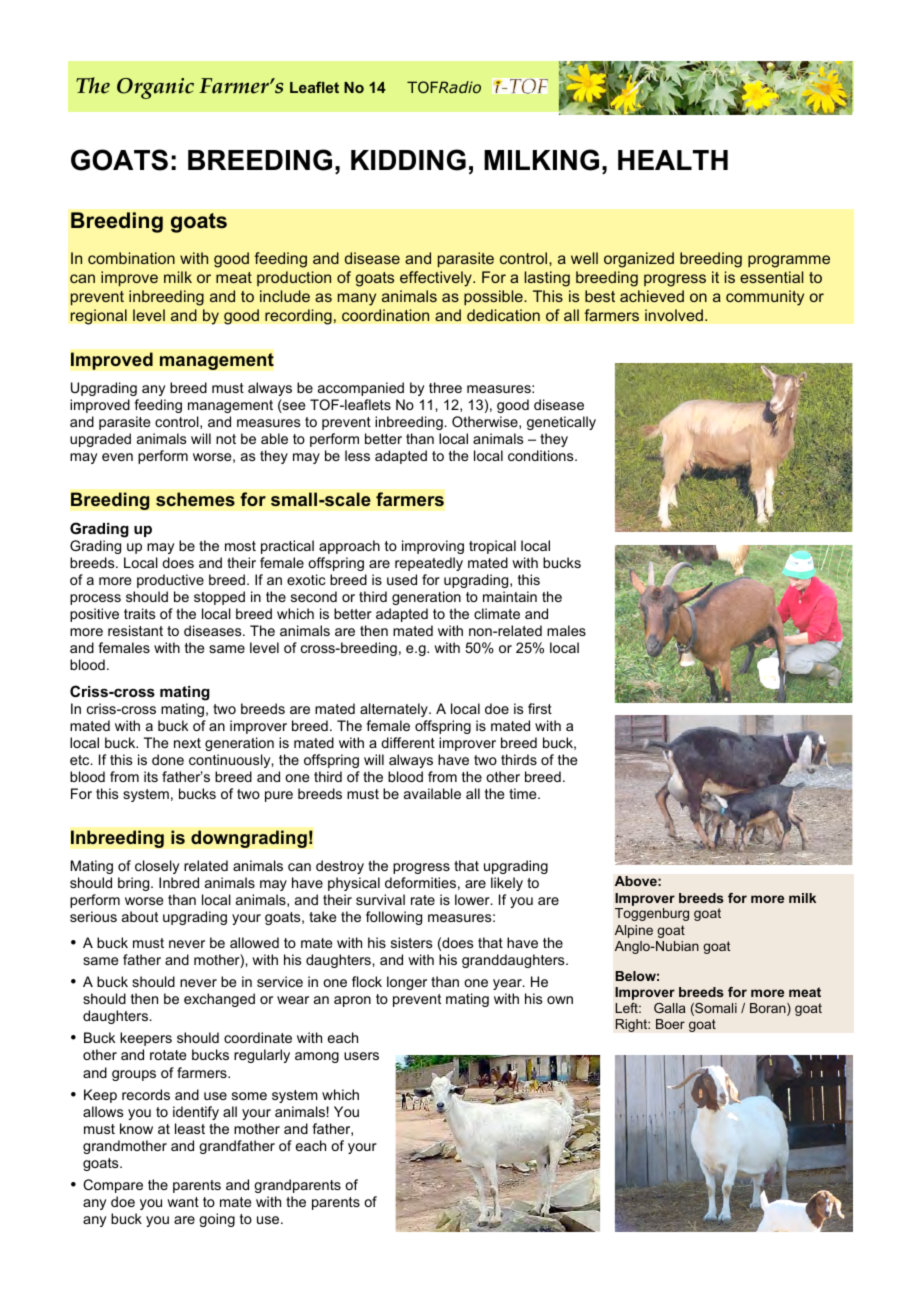 The image size is (924, 1308). I want to click on Boer, so click(670, 1024).
